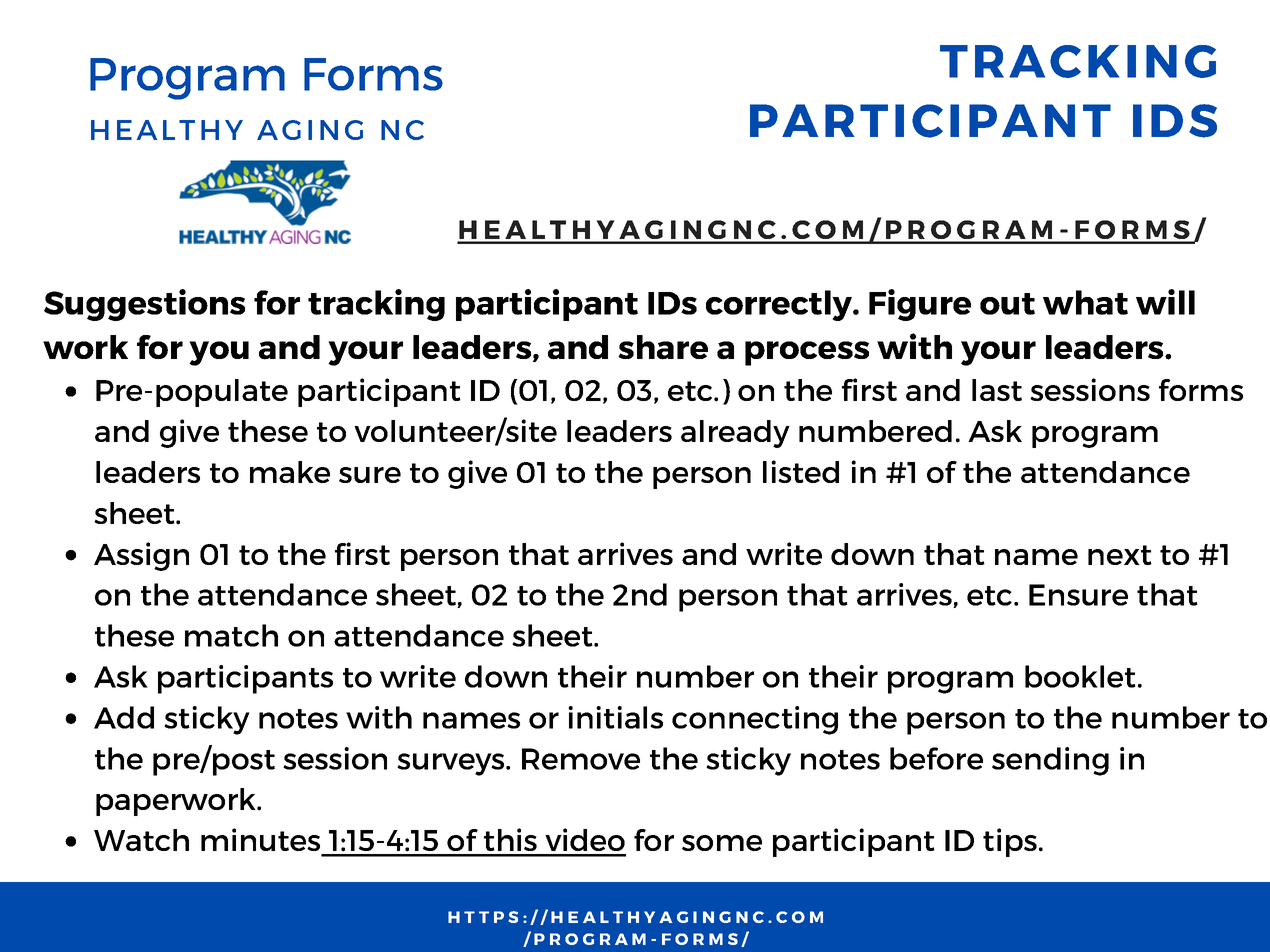 The height and width of the image is (952, 1270). What do you see at coordinates (663, 347) in the image?
I see `share` at bounding box center [663, 347].
